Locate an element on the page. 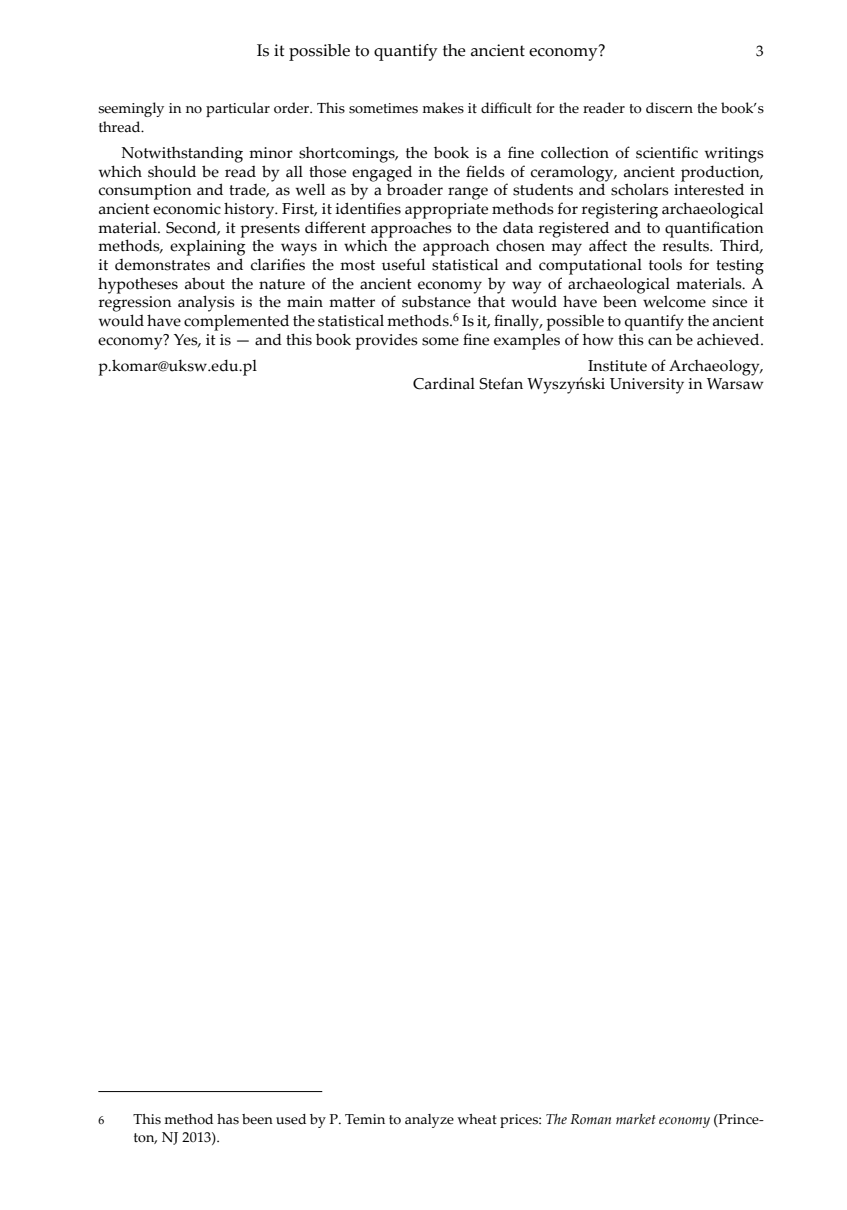 This page has height=1210, width=847. scientific is located at coordinates (667, 152).
